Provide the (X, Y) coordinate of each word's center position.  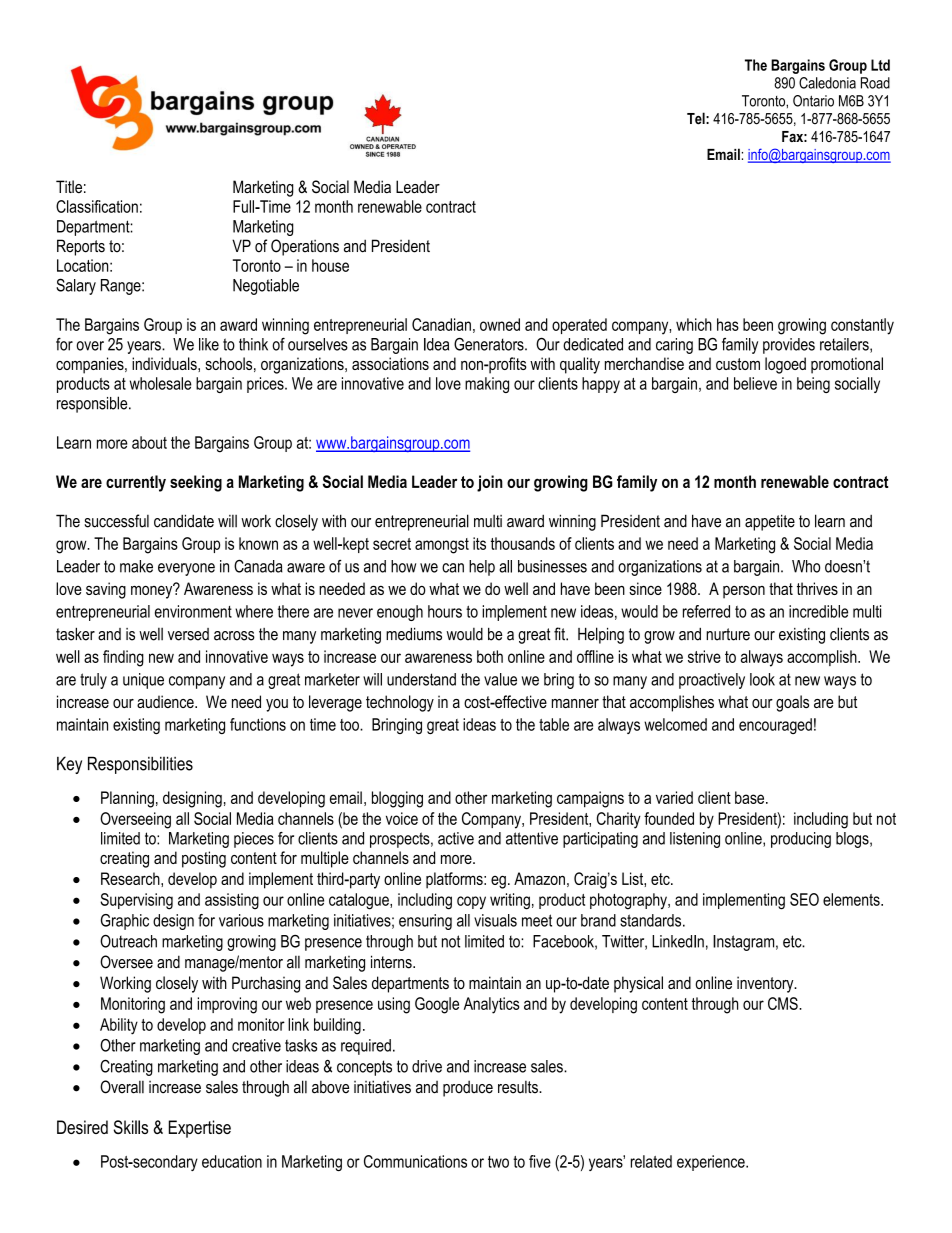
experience (712, 1163)
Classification (97, 206)
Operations (305, 247)
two (498, 1162)
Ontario (813, 101)
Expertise (200, 1129)
